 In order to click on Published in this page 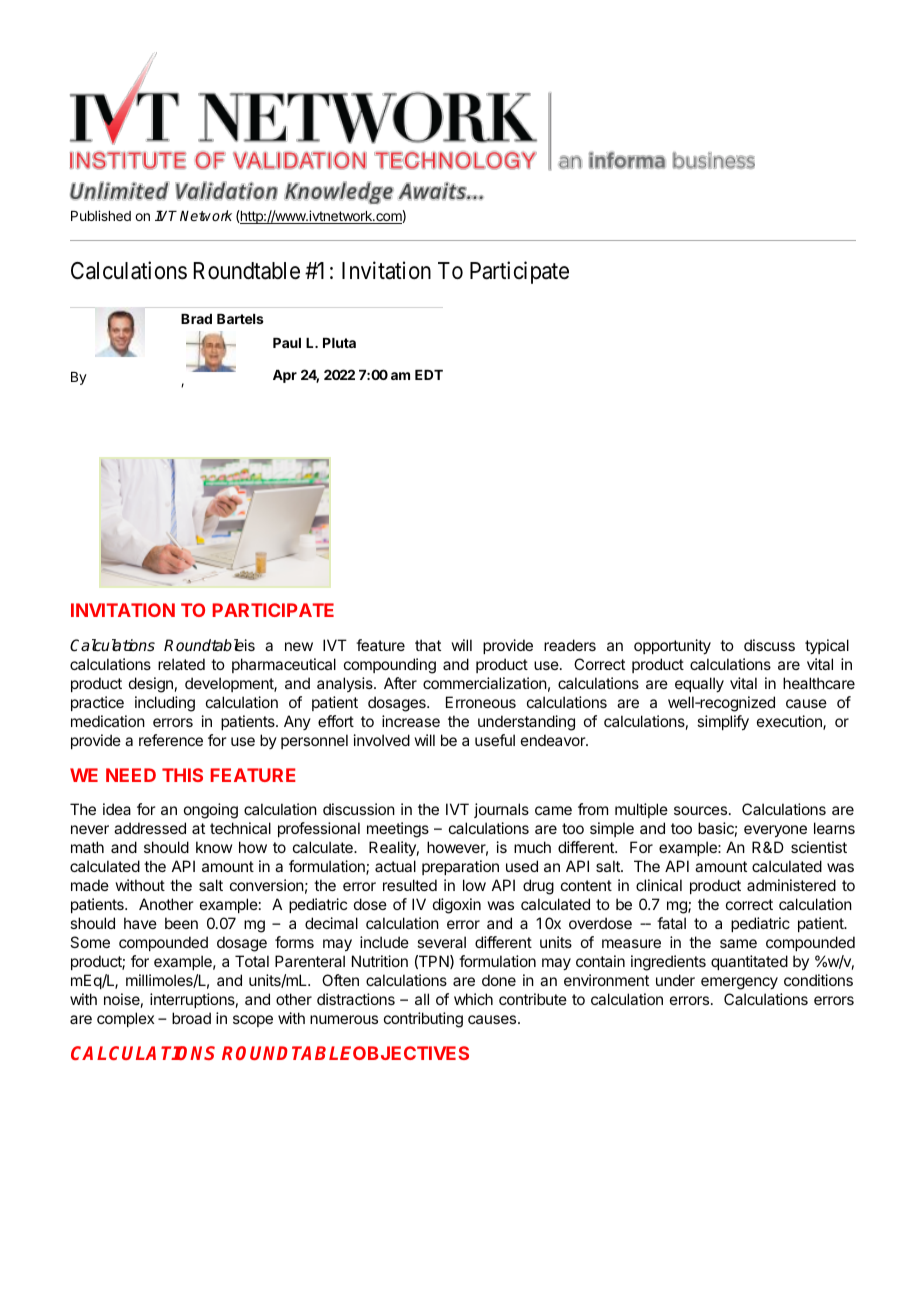, I will do `click(101, 215)`.
